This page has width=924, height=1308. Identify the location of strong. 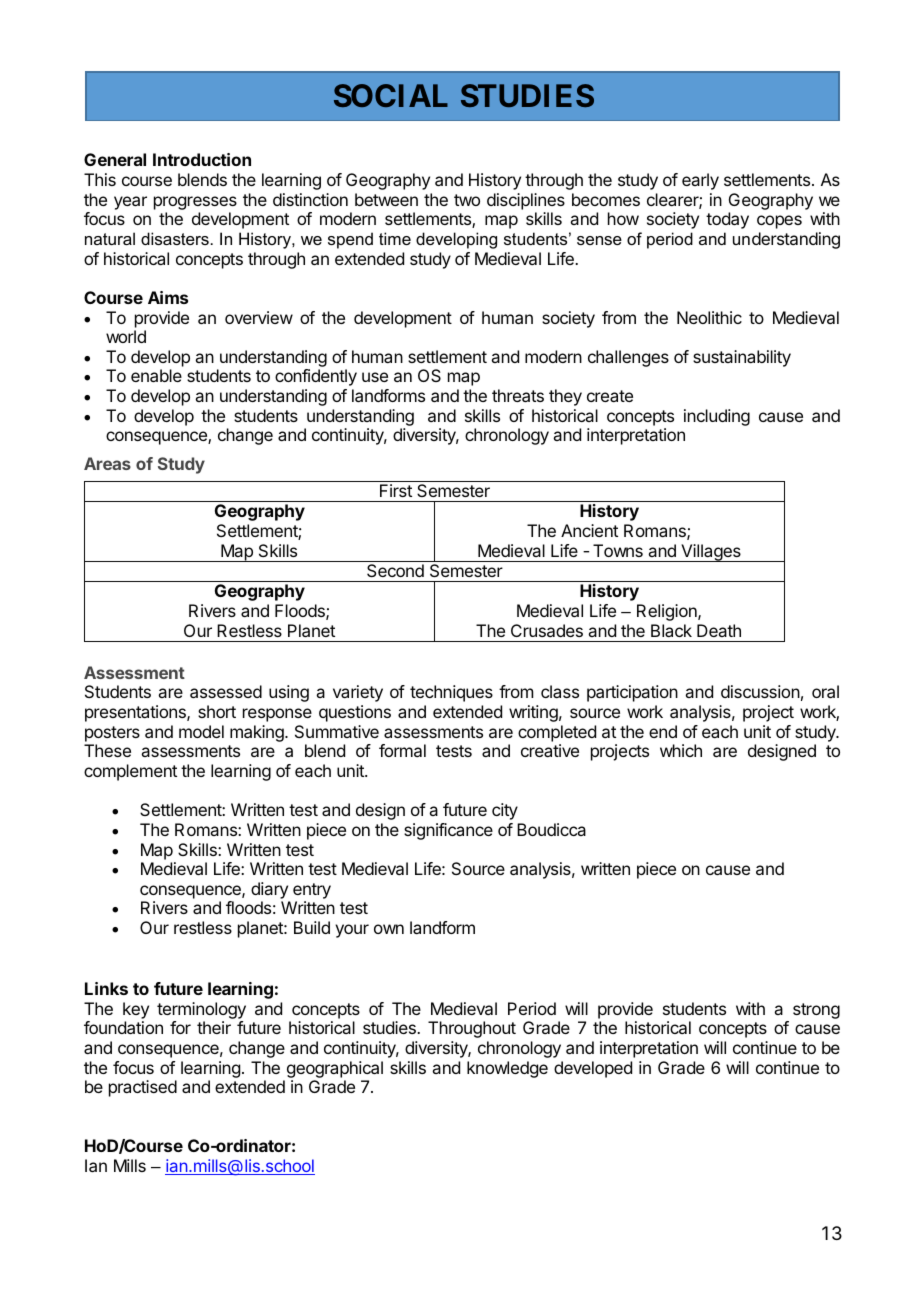
(816, 1011).
